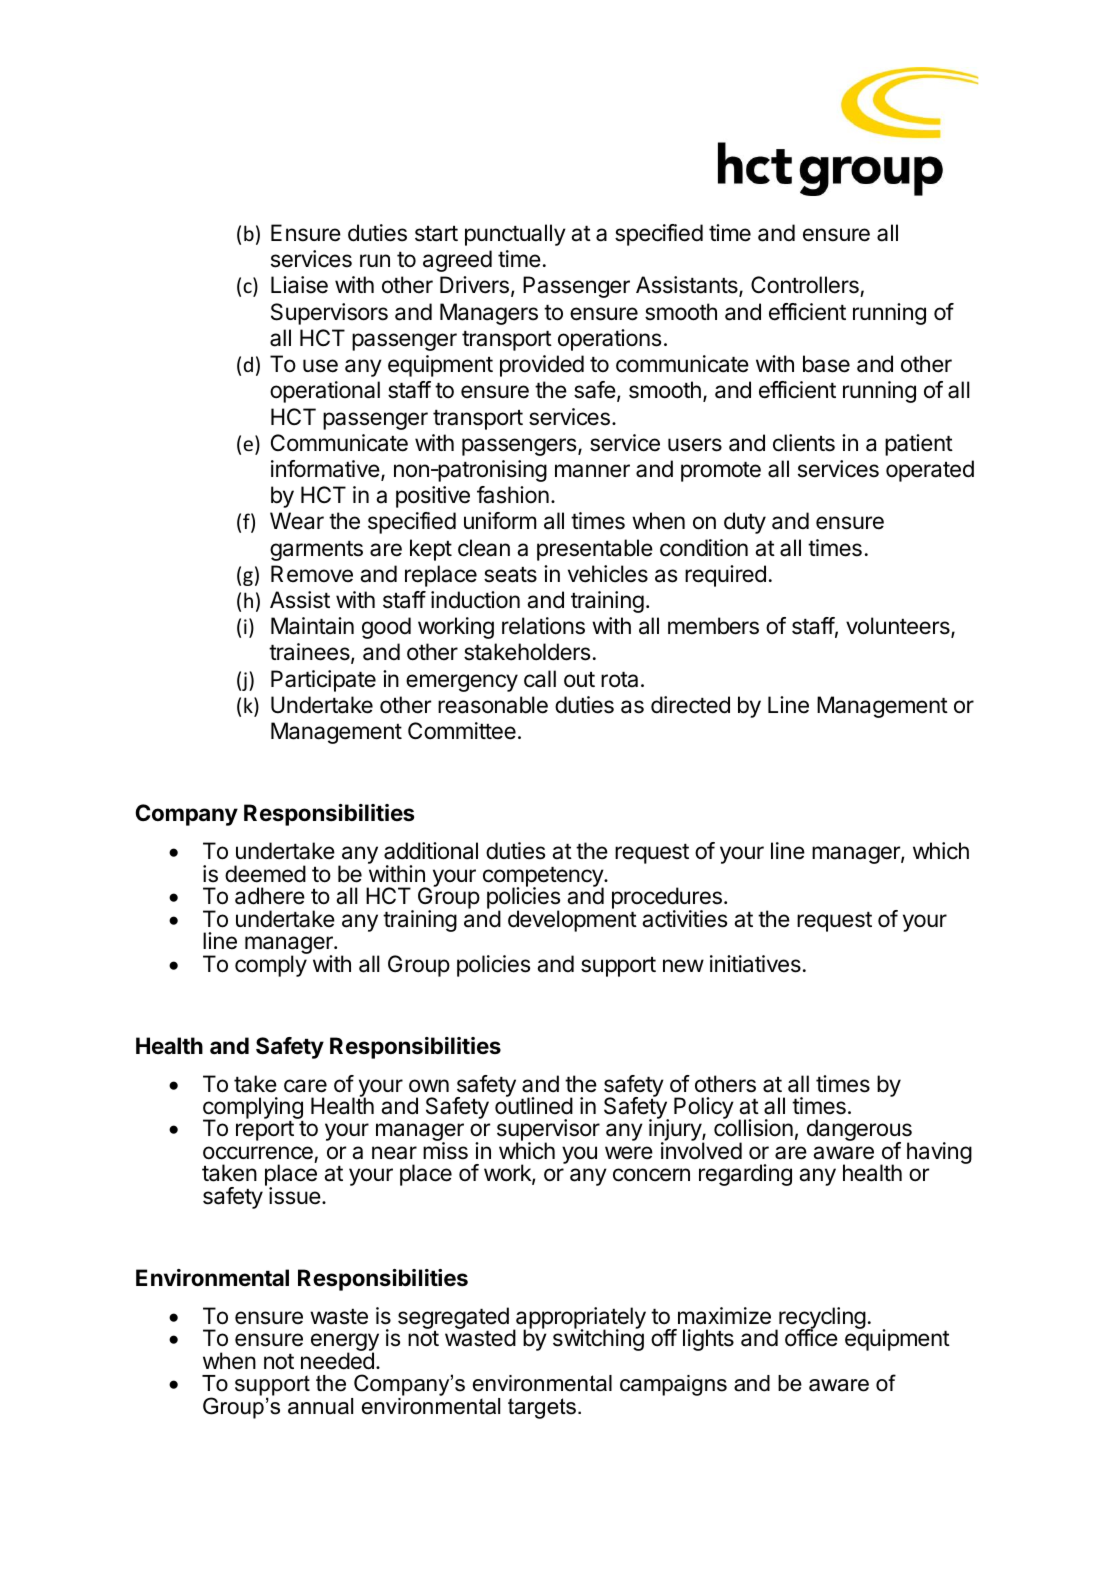 This screenshot has height=1576, width=1114. Describe the element at coordinates (299, 285) in the screenshot. I see `Liaise` at that location.
